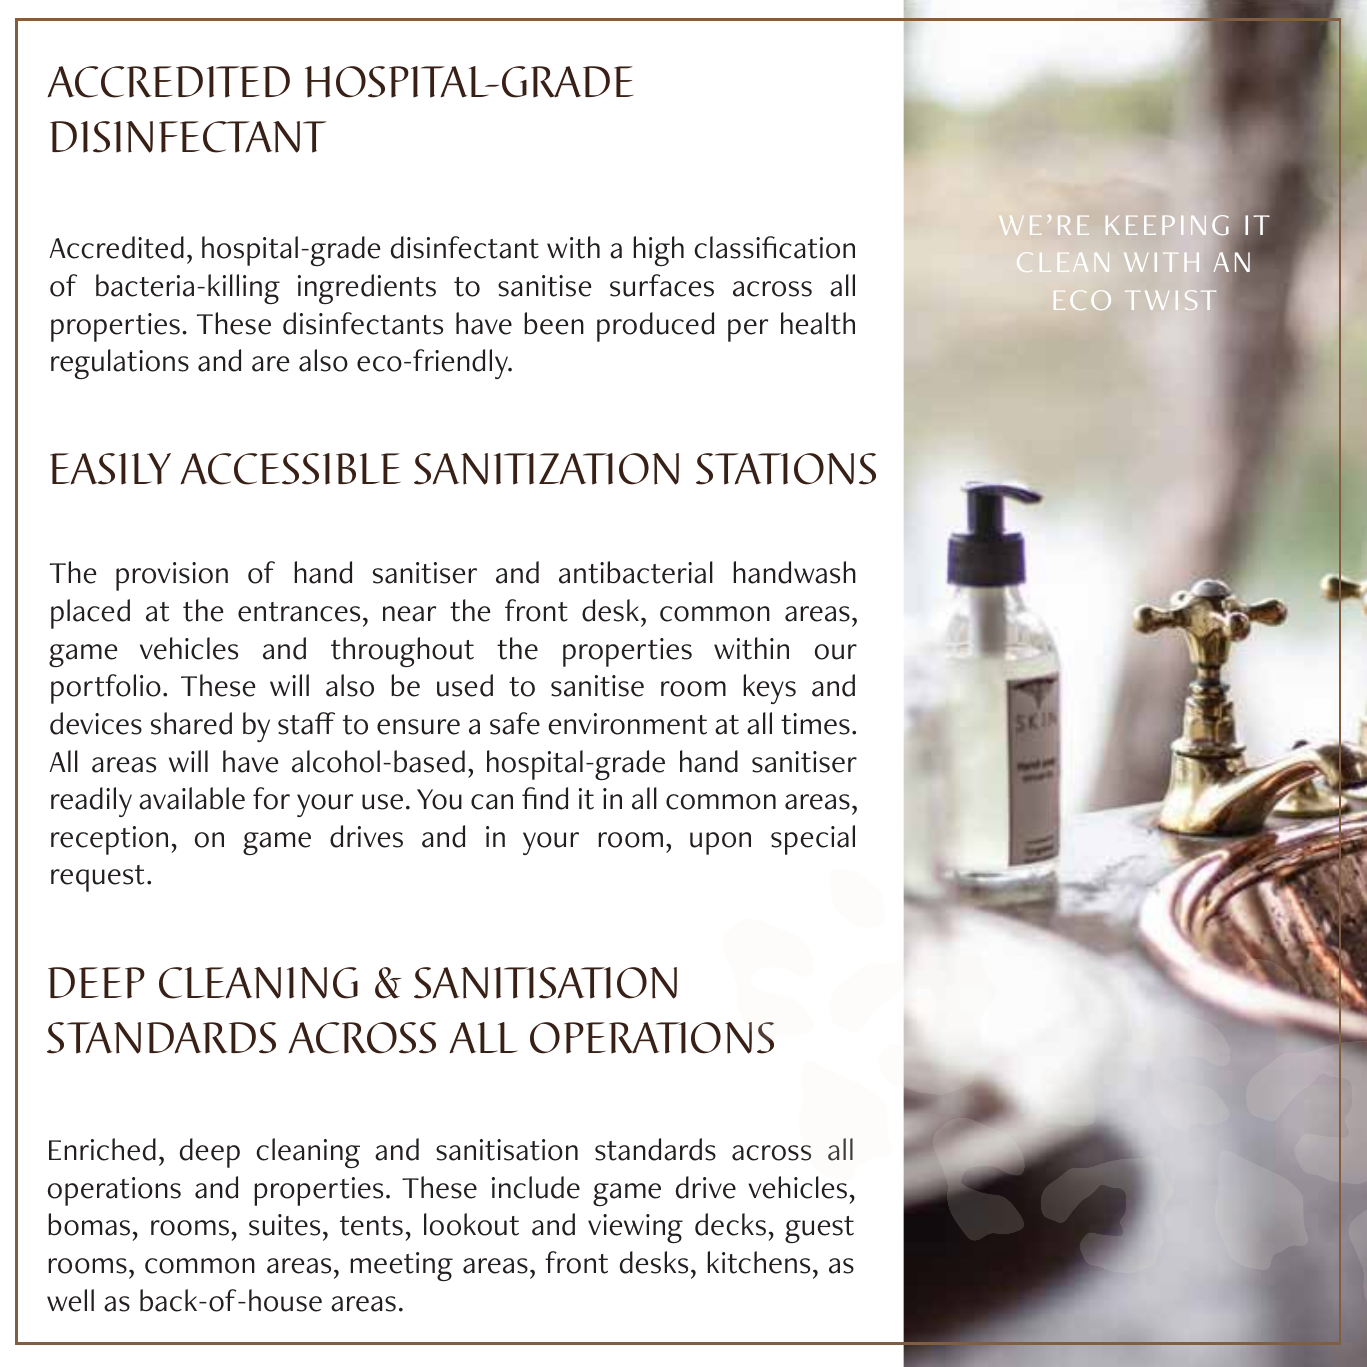  I want to click on include, so click(536, 1187).
